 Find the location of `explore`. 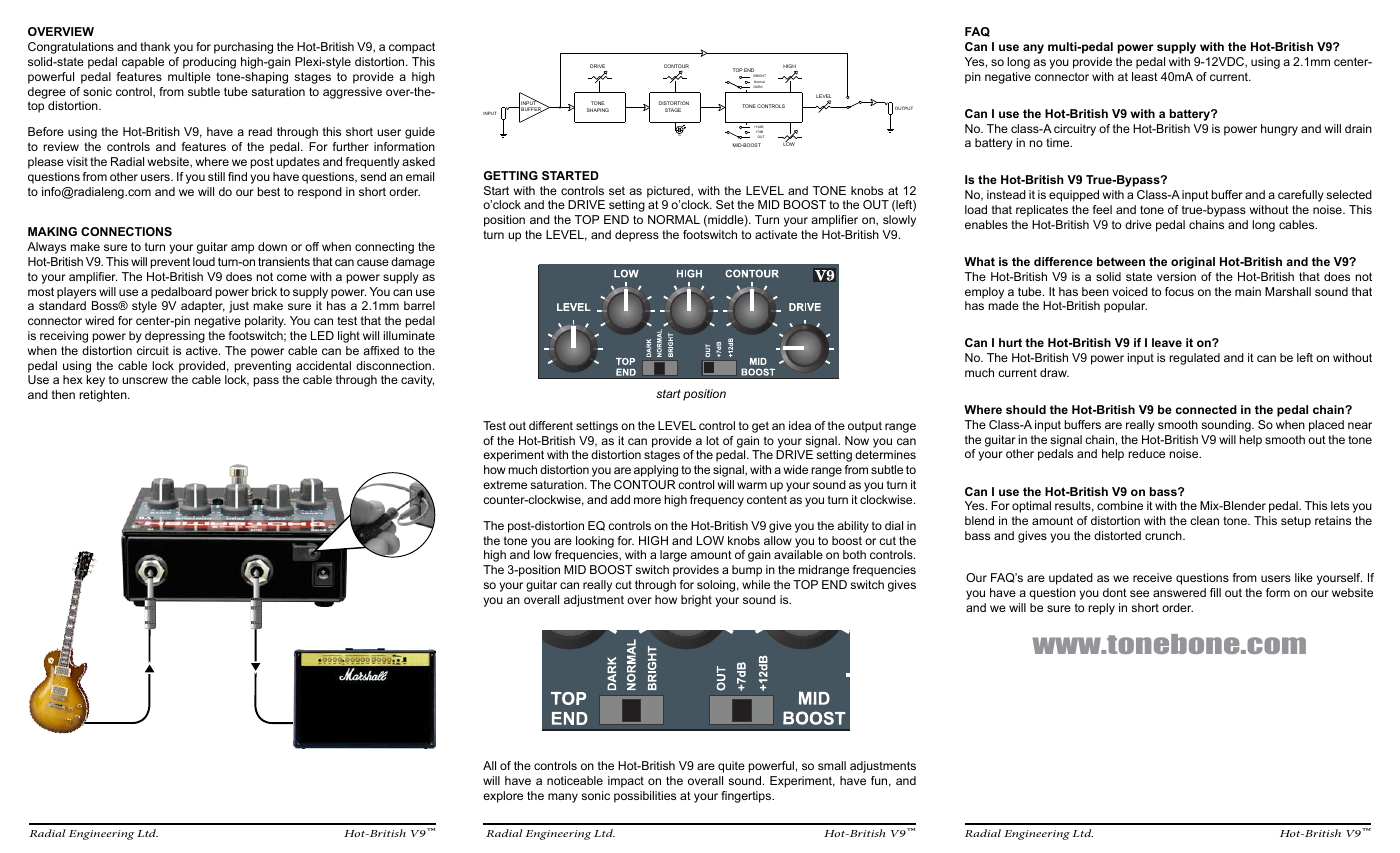

explore is located at coordinates (503, 797).
